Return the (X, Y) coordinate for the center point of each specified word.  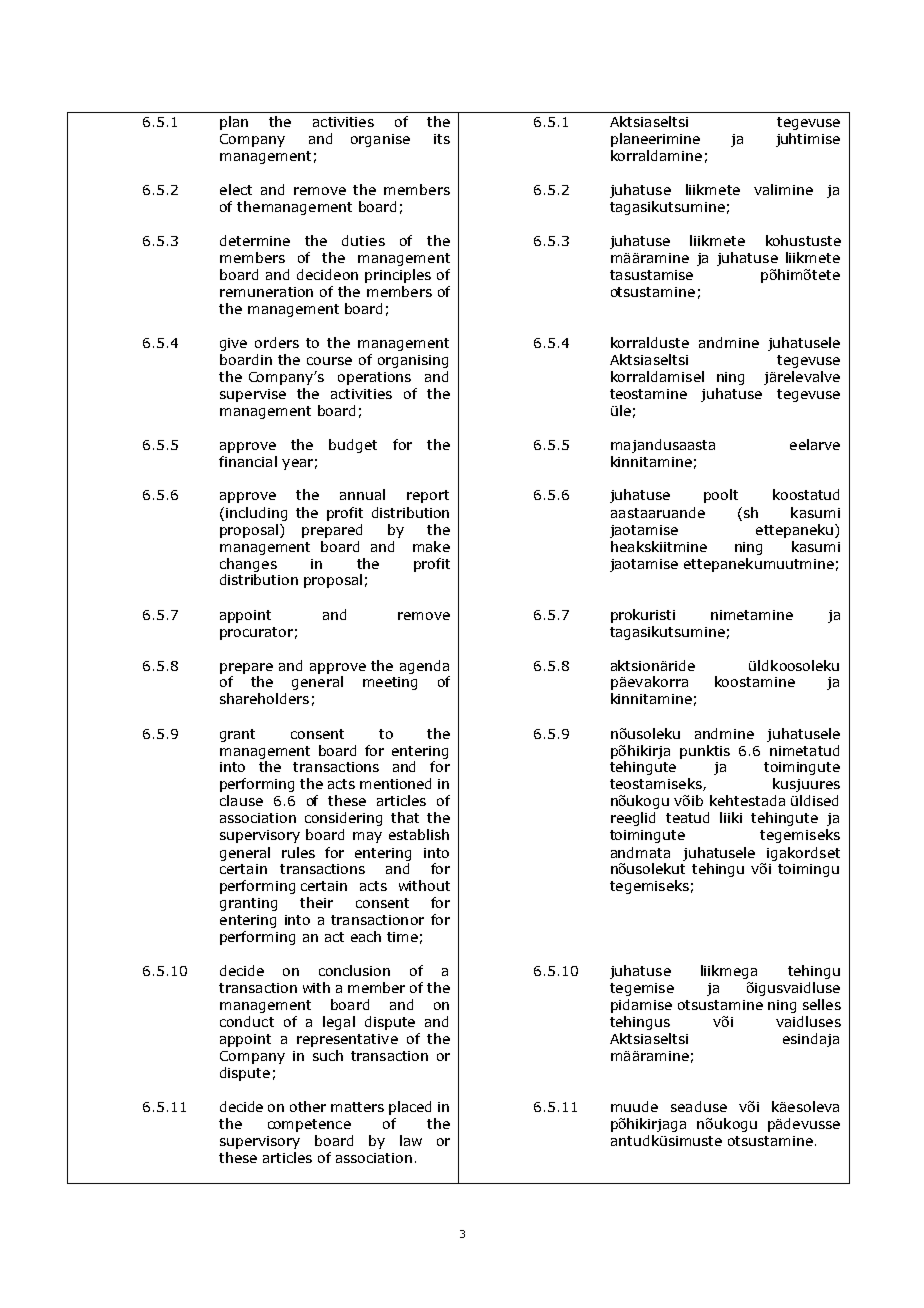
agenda (424, 667)
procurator (256, 633)
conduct (247, 1021)
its (442, 139)
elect (236, 189)
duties (363, 240)
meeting (390, 683)
